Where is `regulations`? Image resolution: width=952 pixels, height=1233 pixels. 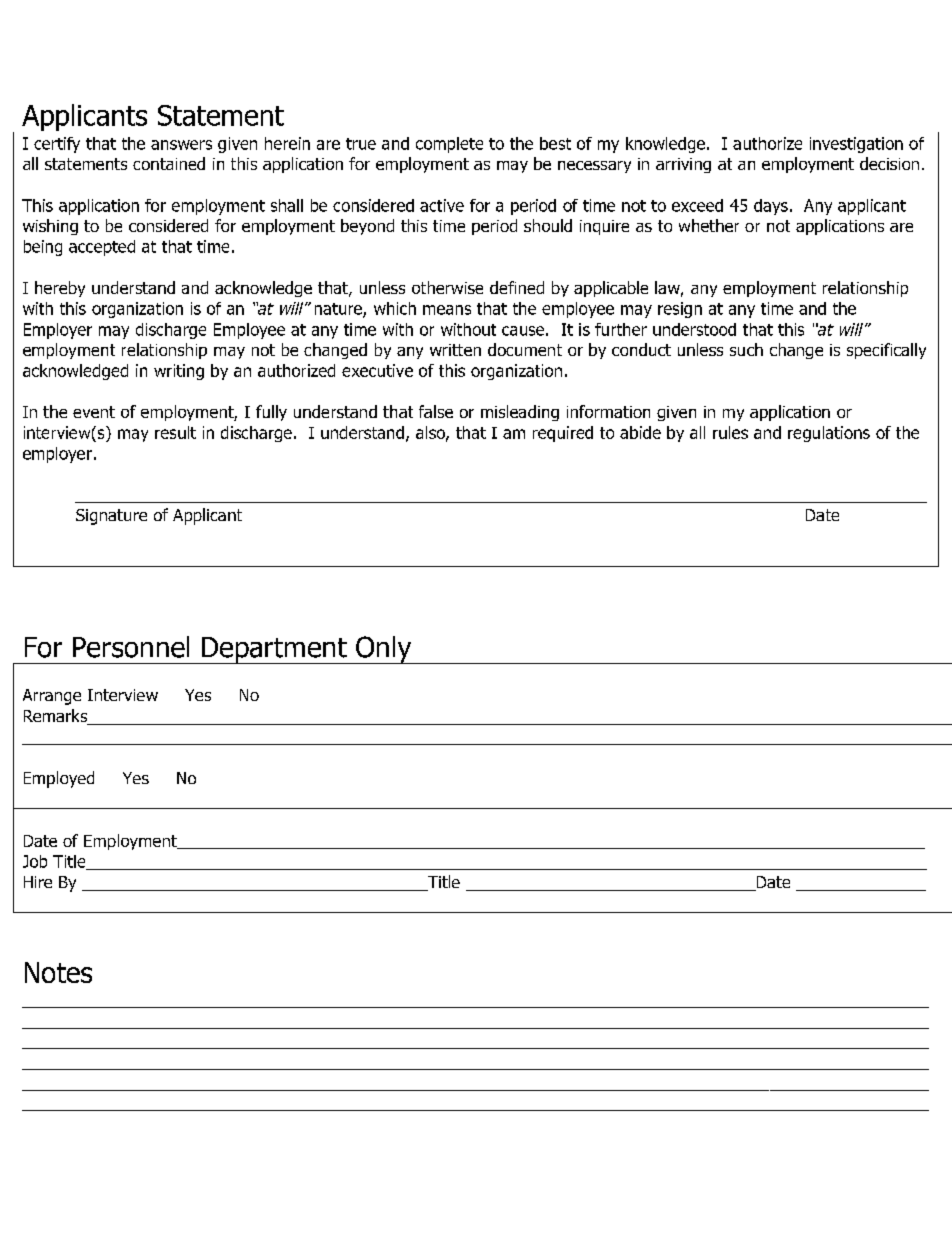 regulations is located at coordinates (829, 434).
